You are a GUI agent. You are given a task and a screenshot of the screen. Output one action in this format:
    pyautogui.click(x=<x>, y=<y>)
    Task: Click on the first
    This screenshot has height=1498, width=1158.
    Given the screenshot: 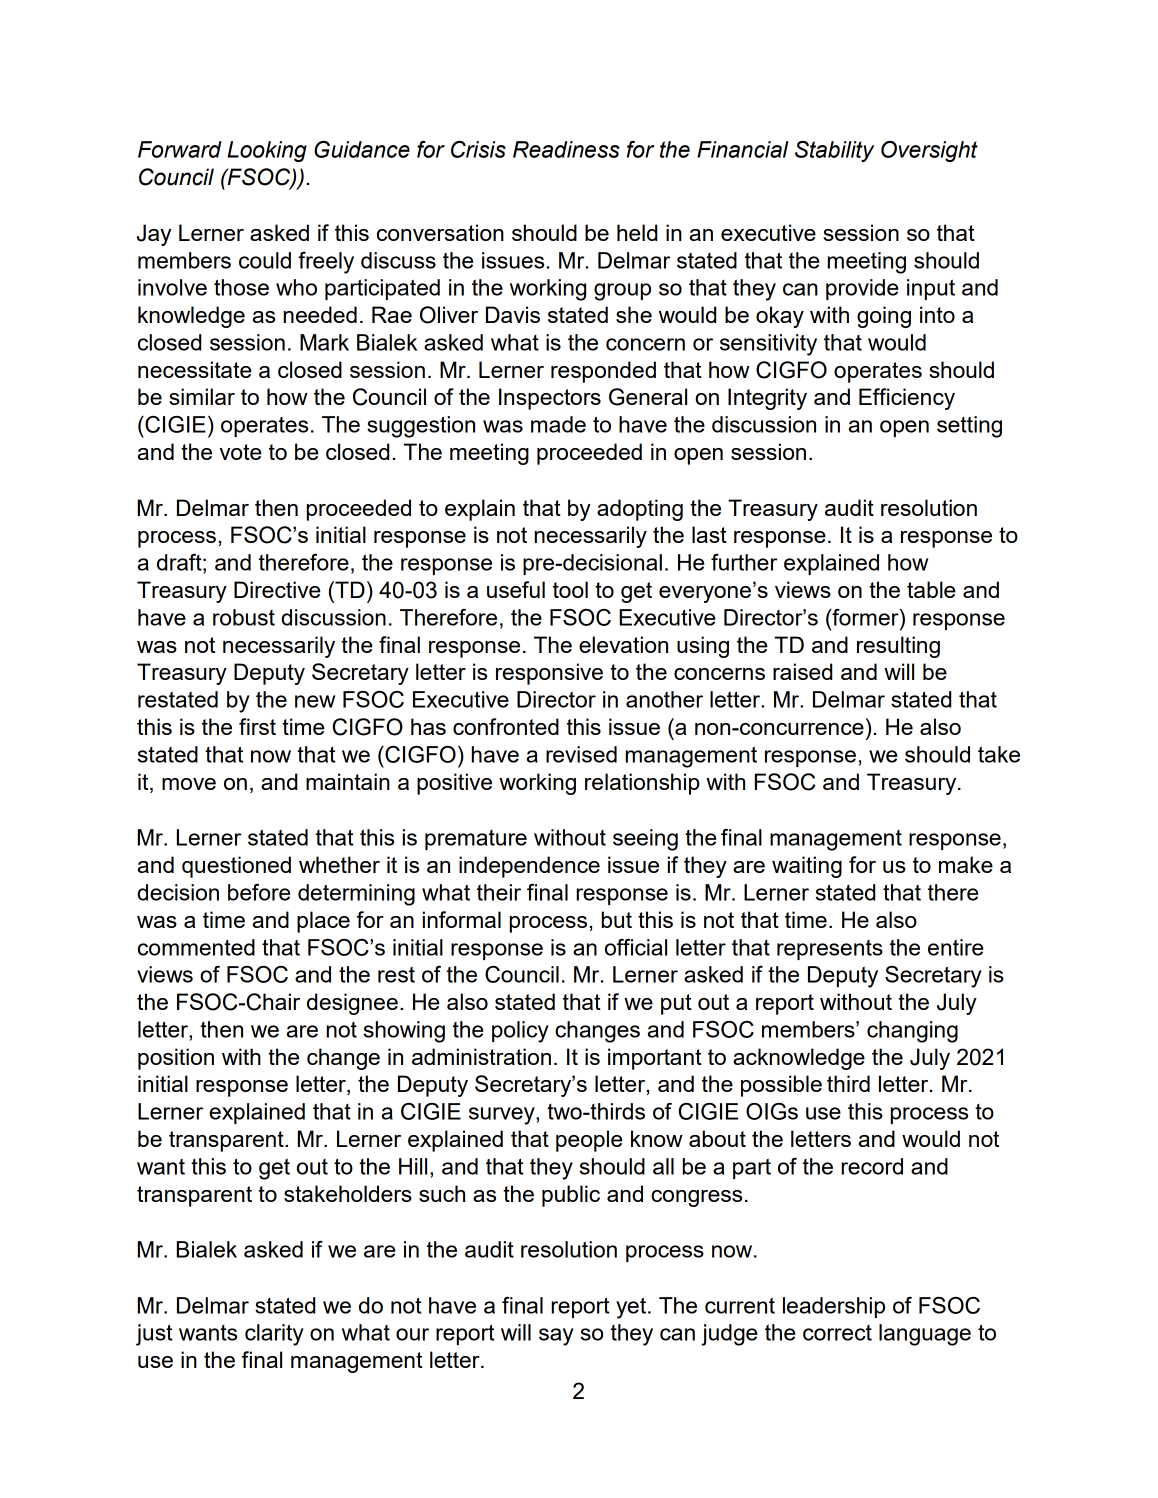 What is the action you would take?
    pyautogui.click(x=257, y=726)
